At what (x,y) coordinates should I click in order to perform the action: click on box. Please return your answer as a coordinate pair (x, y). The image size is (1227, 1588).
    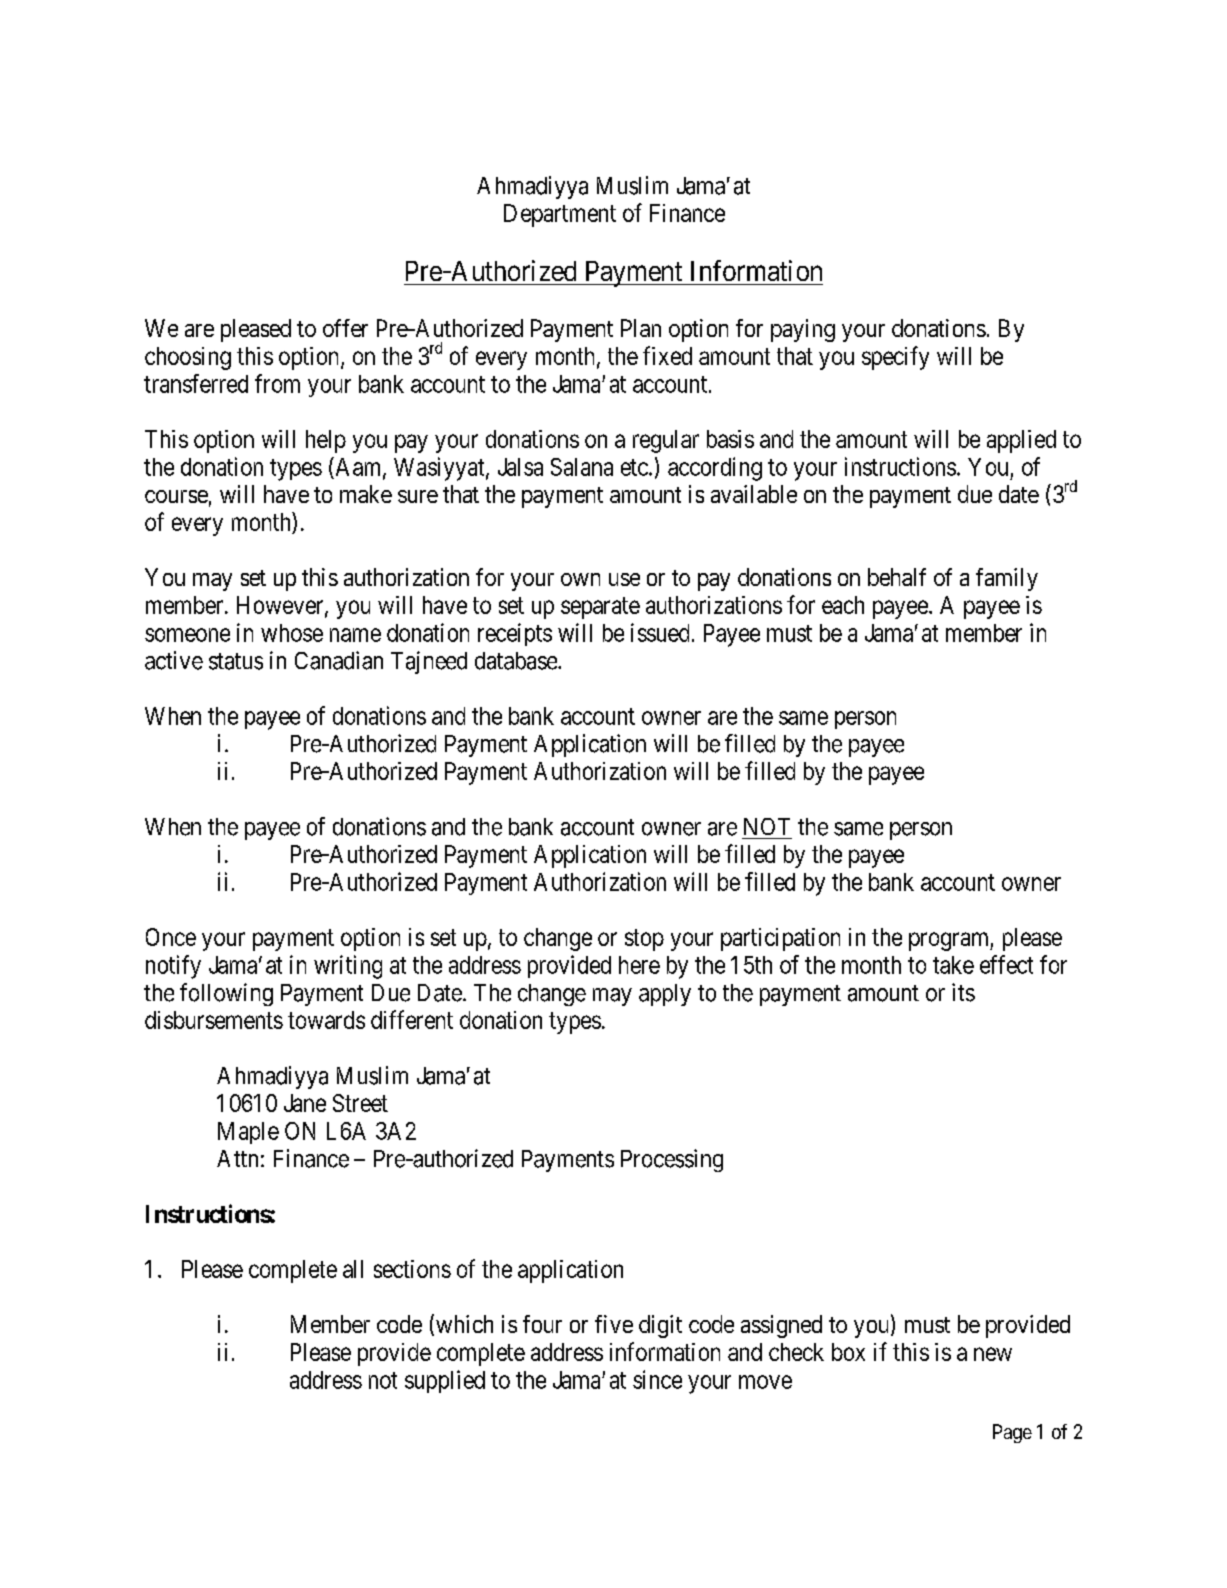
    Looking at the image, I should click on (848, 1352).
